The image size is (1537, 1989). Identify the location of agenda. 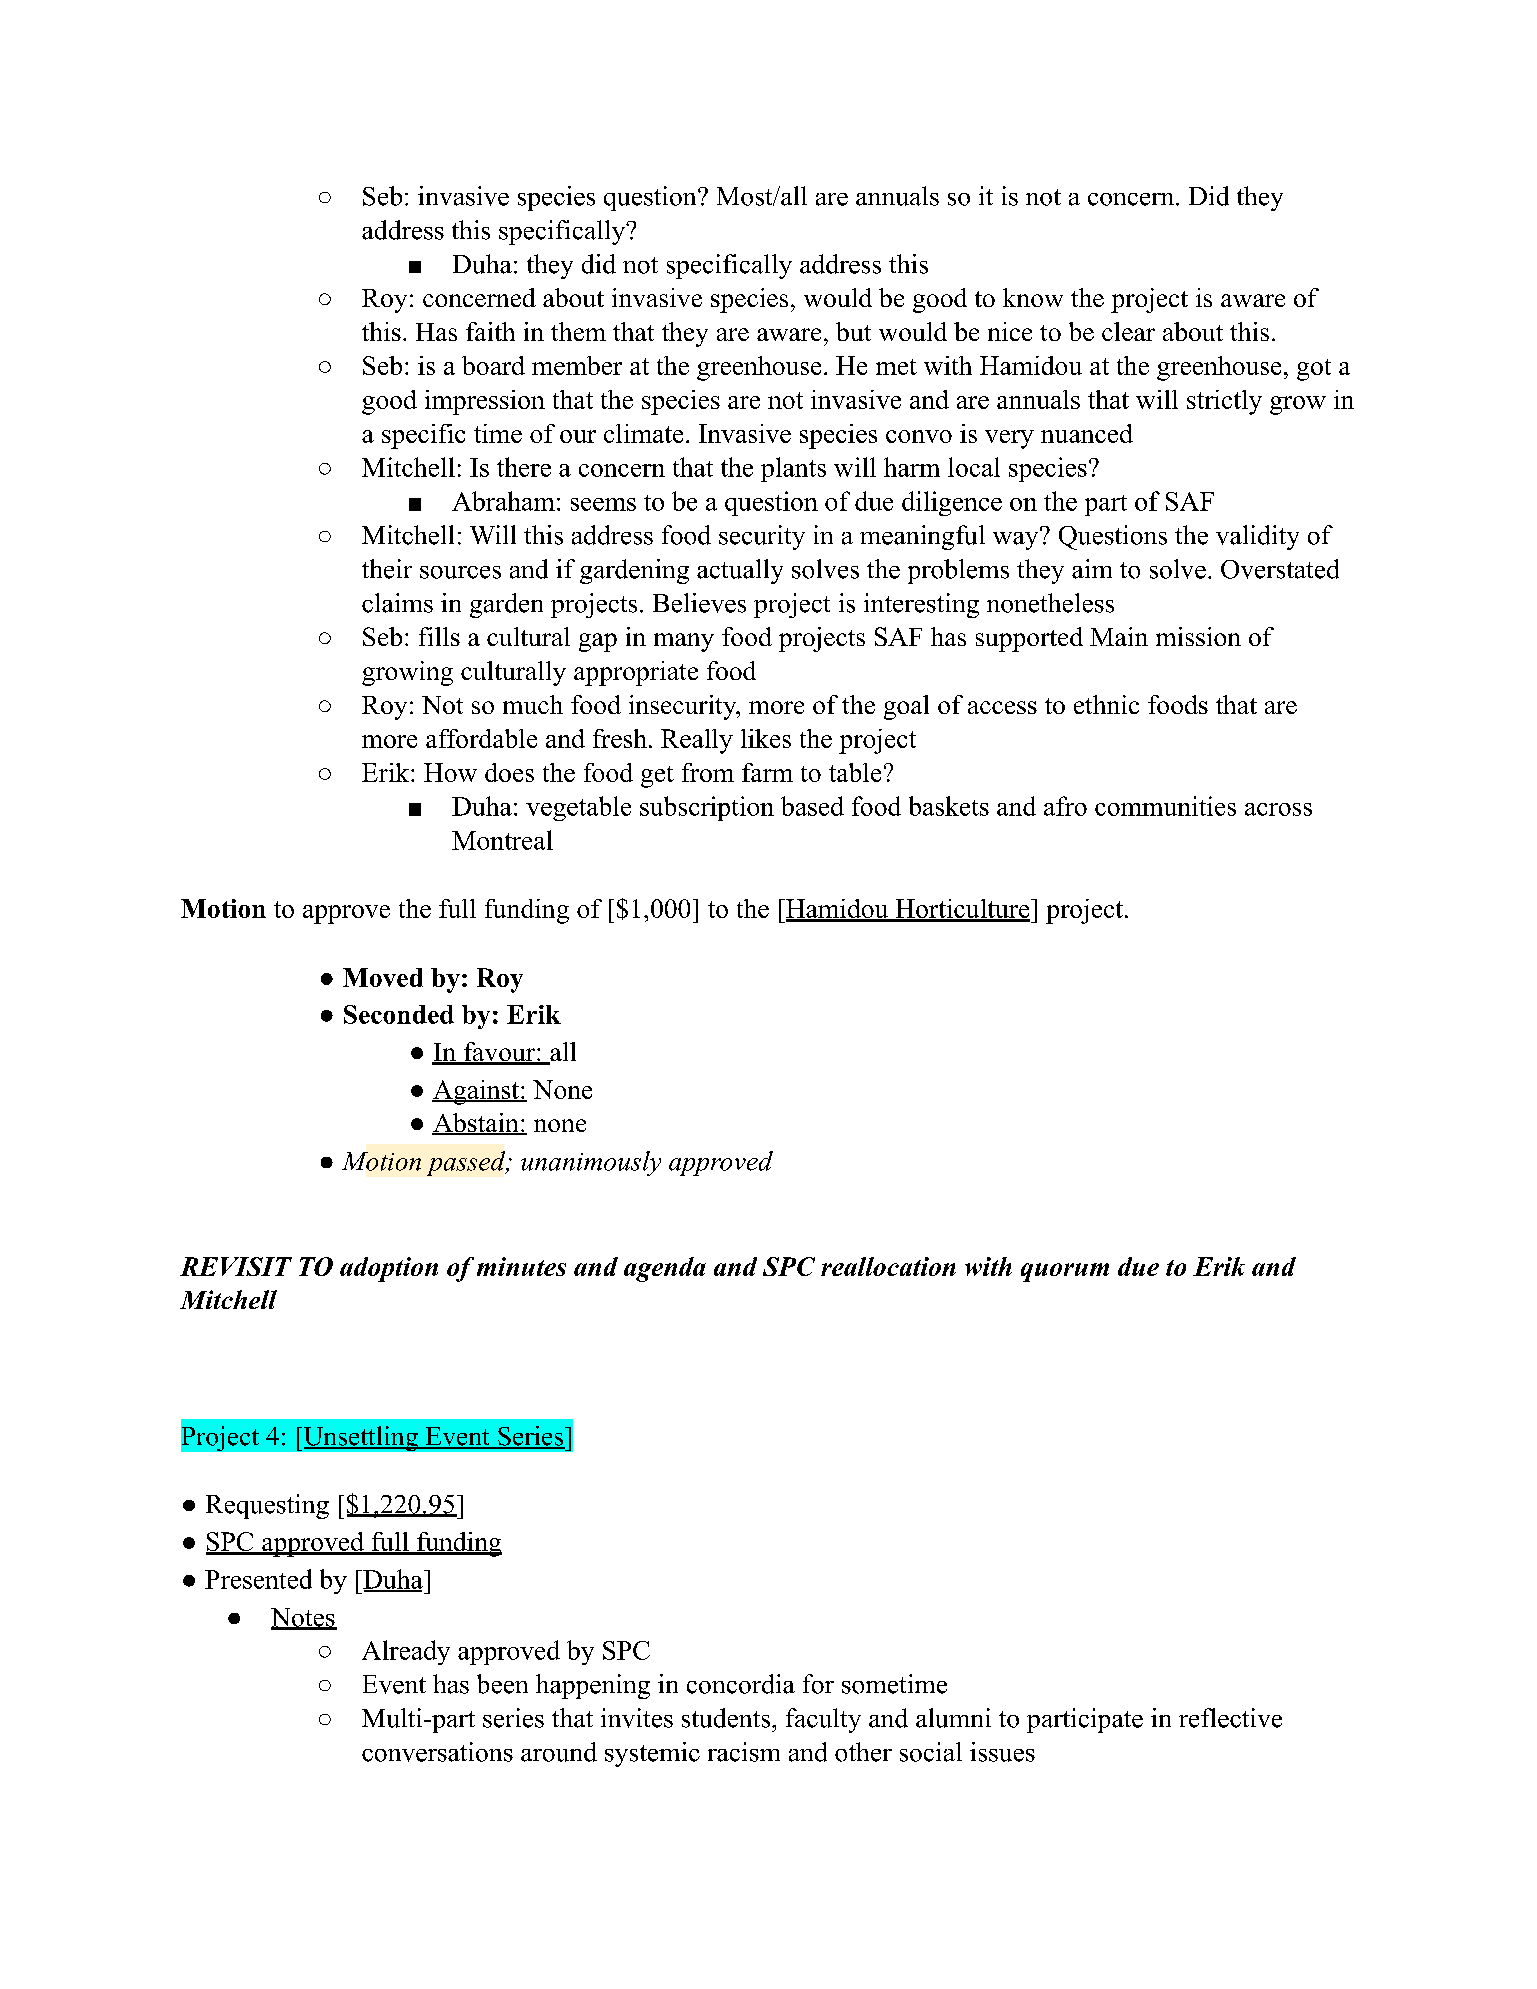
(665, 1269).
